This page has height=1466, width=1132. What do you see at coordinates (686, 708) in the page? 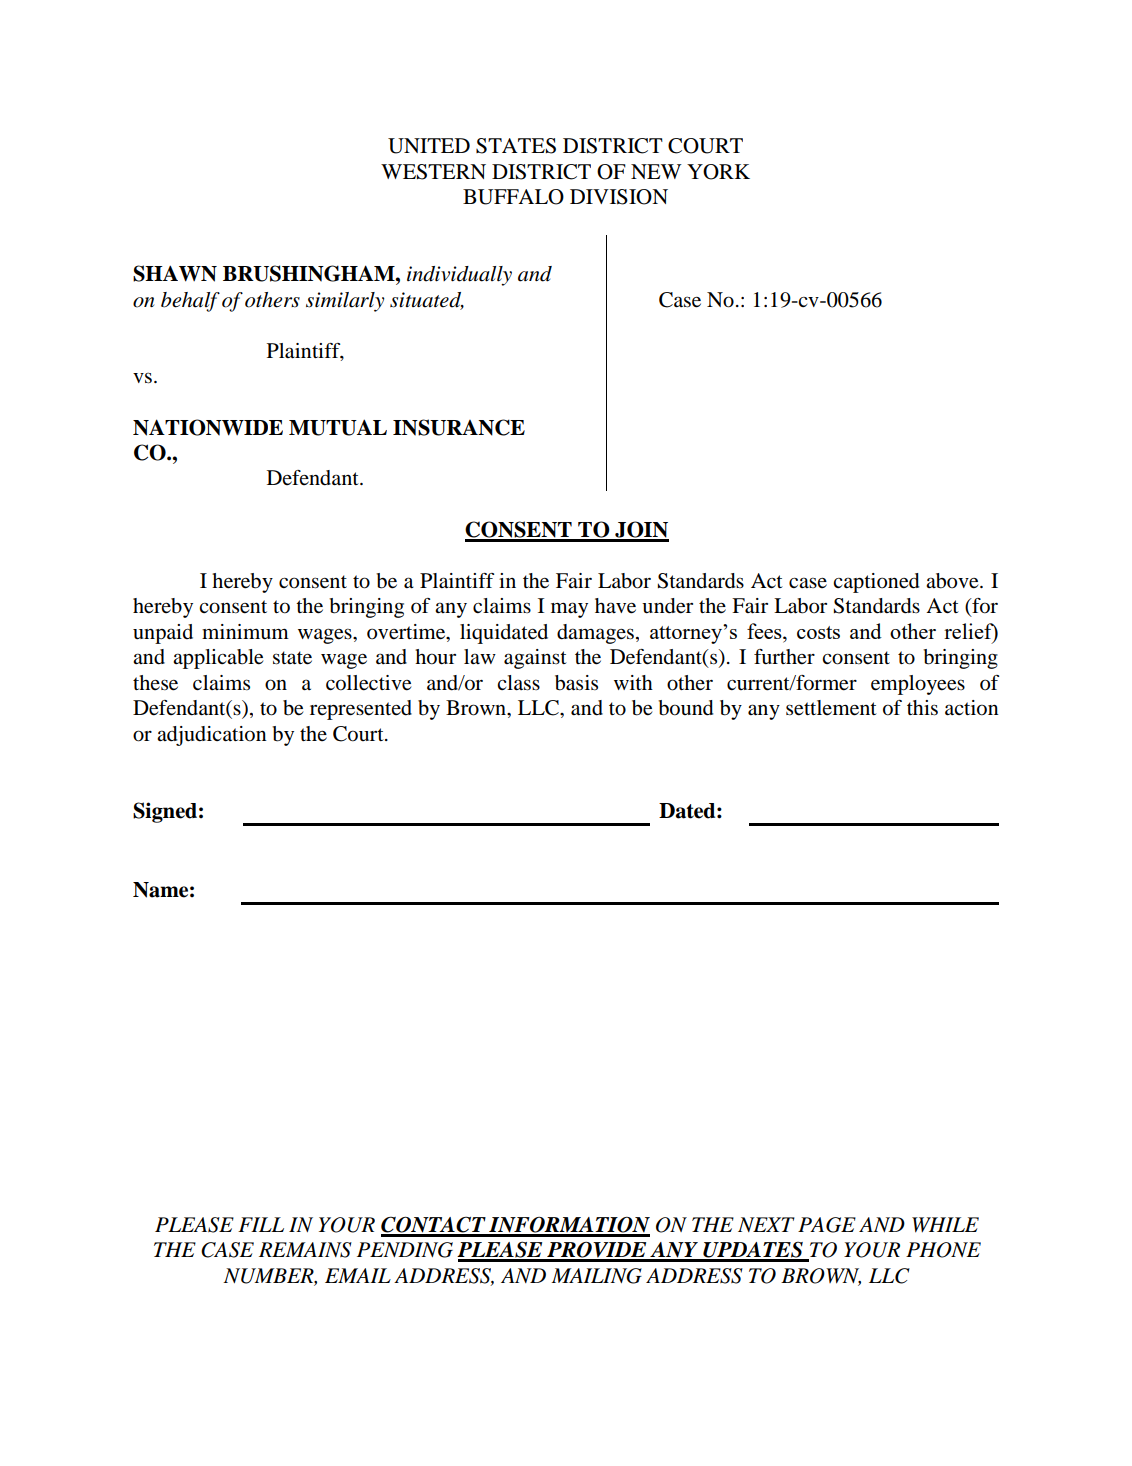
I see `bound` at bounding box center [686, 708].
